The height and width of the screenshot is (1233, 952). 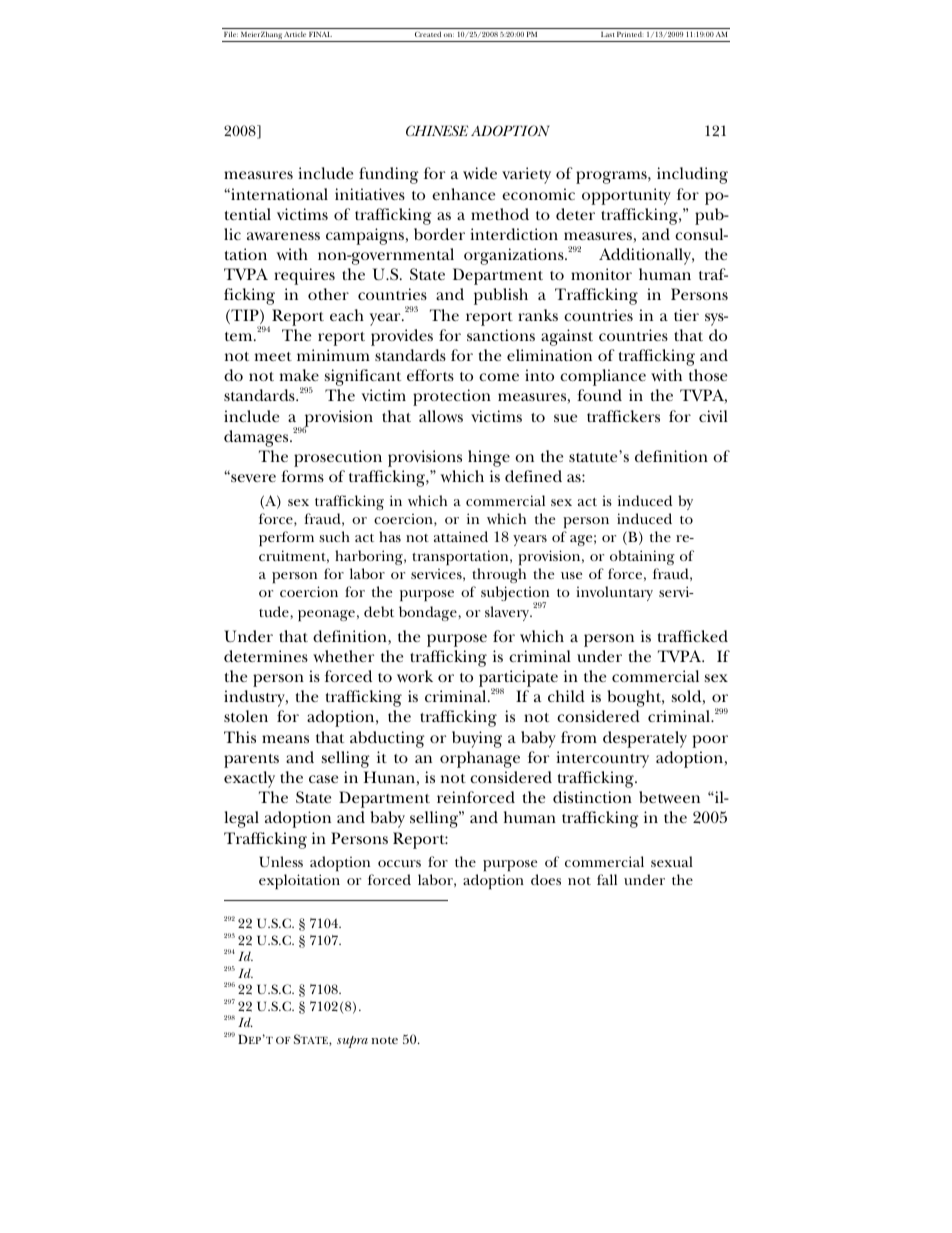 What do you see at coordinates (713, 416) in the screenshot?
I see `civil` at bounding box center [713, 416].
